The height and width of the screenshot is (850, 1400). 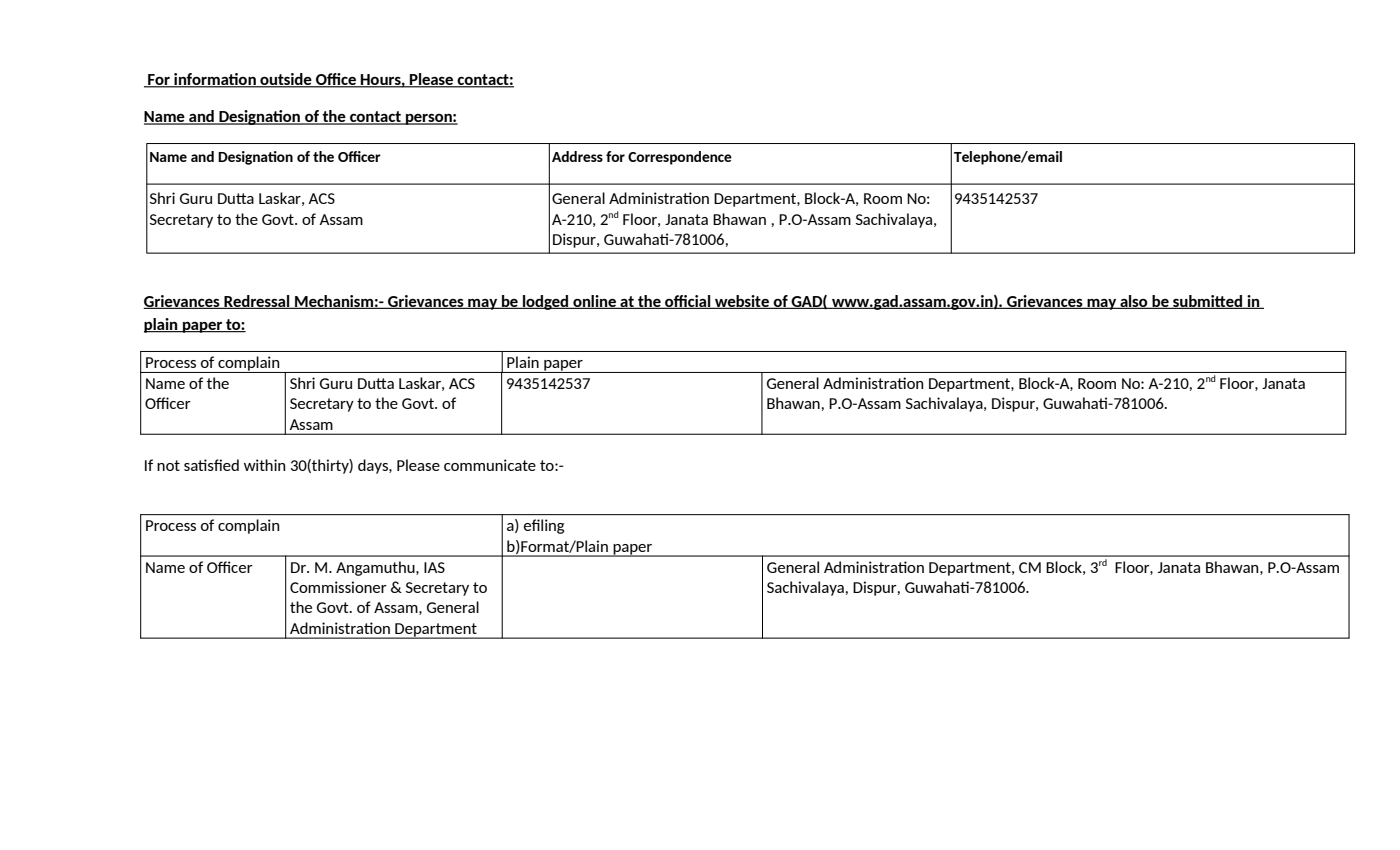 What do you see at coordinates (577, 156) in the screenshot?
I see `Address` at bounding box center [577, 156].
